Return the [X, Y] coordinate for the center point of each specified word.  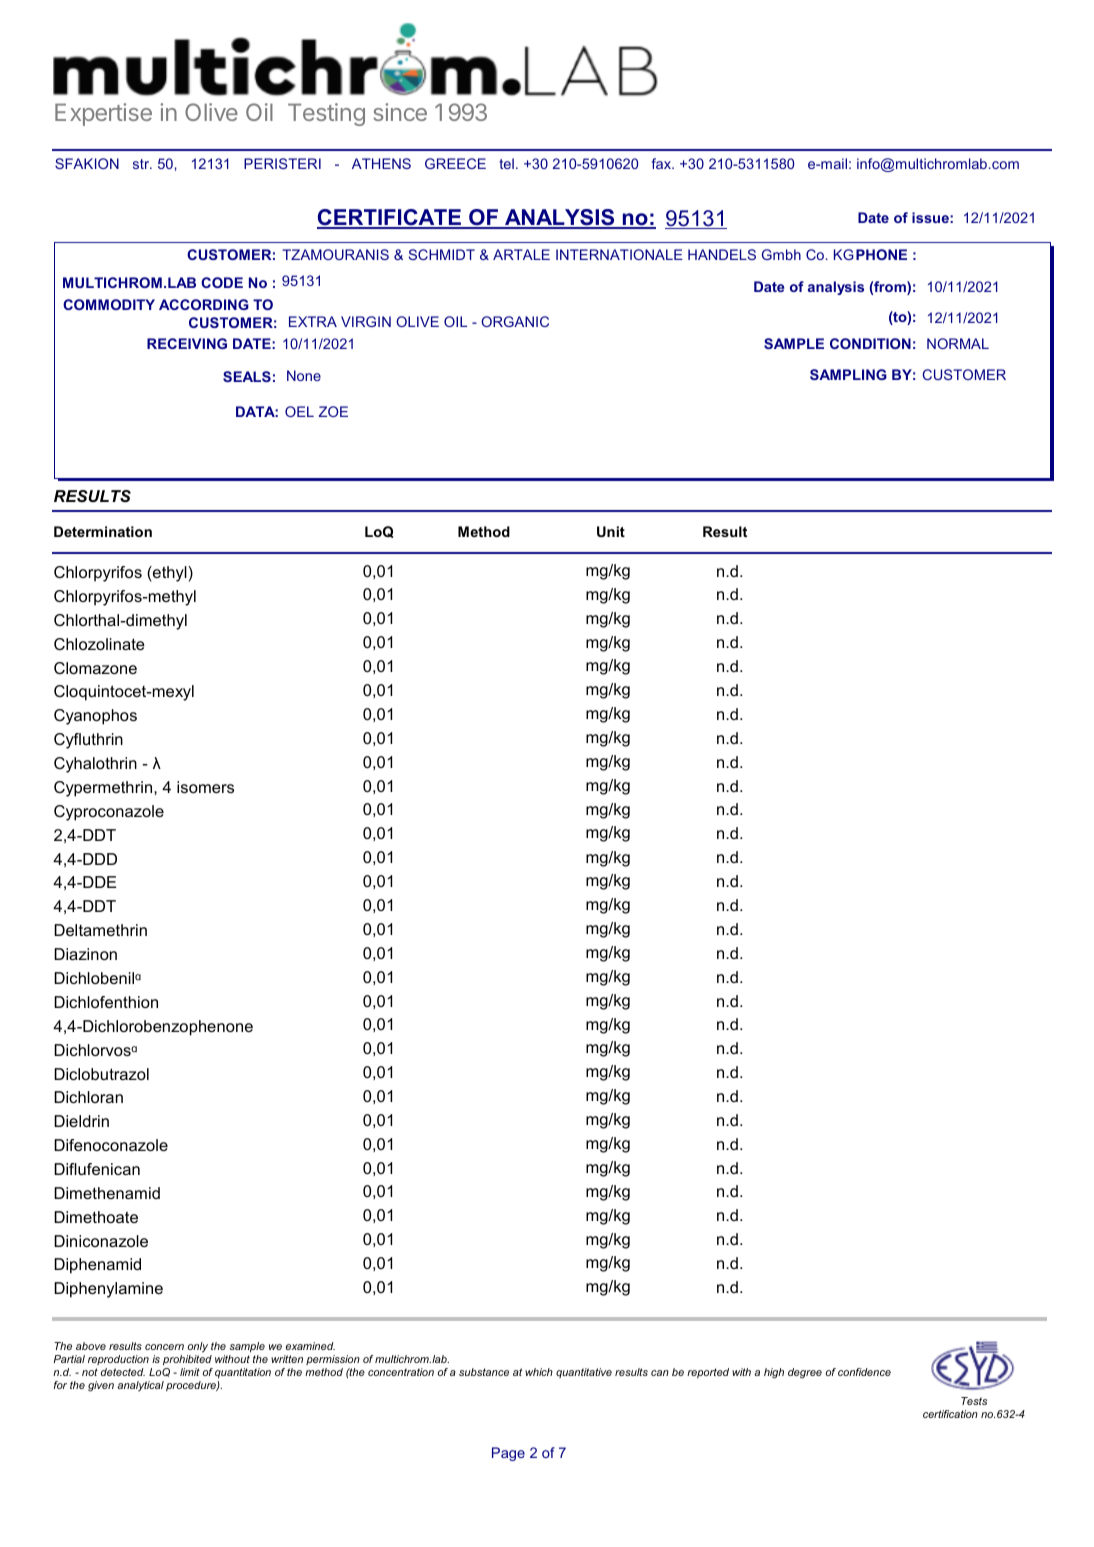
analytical [140, 1386]
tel [506, 163]
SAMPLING [848, 374]
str [142, 164]
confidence [864, 1372]
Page [508, 1454]
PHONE [881, 254]
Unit [611, 531]
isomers [205, 787]
